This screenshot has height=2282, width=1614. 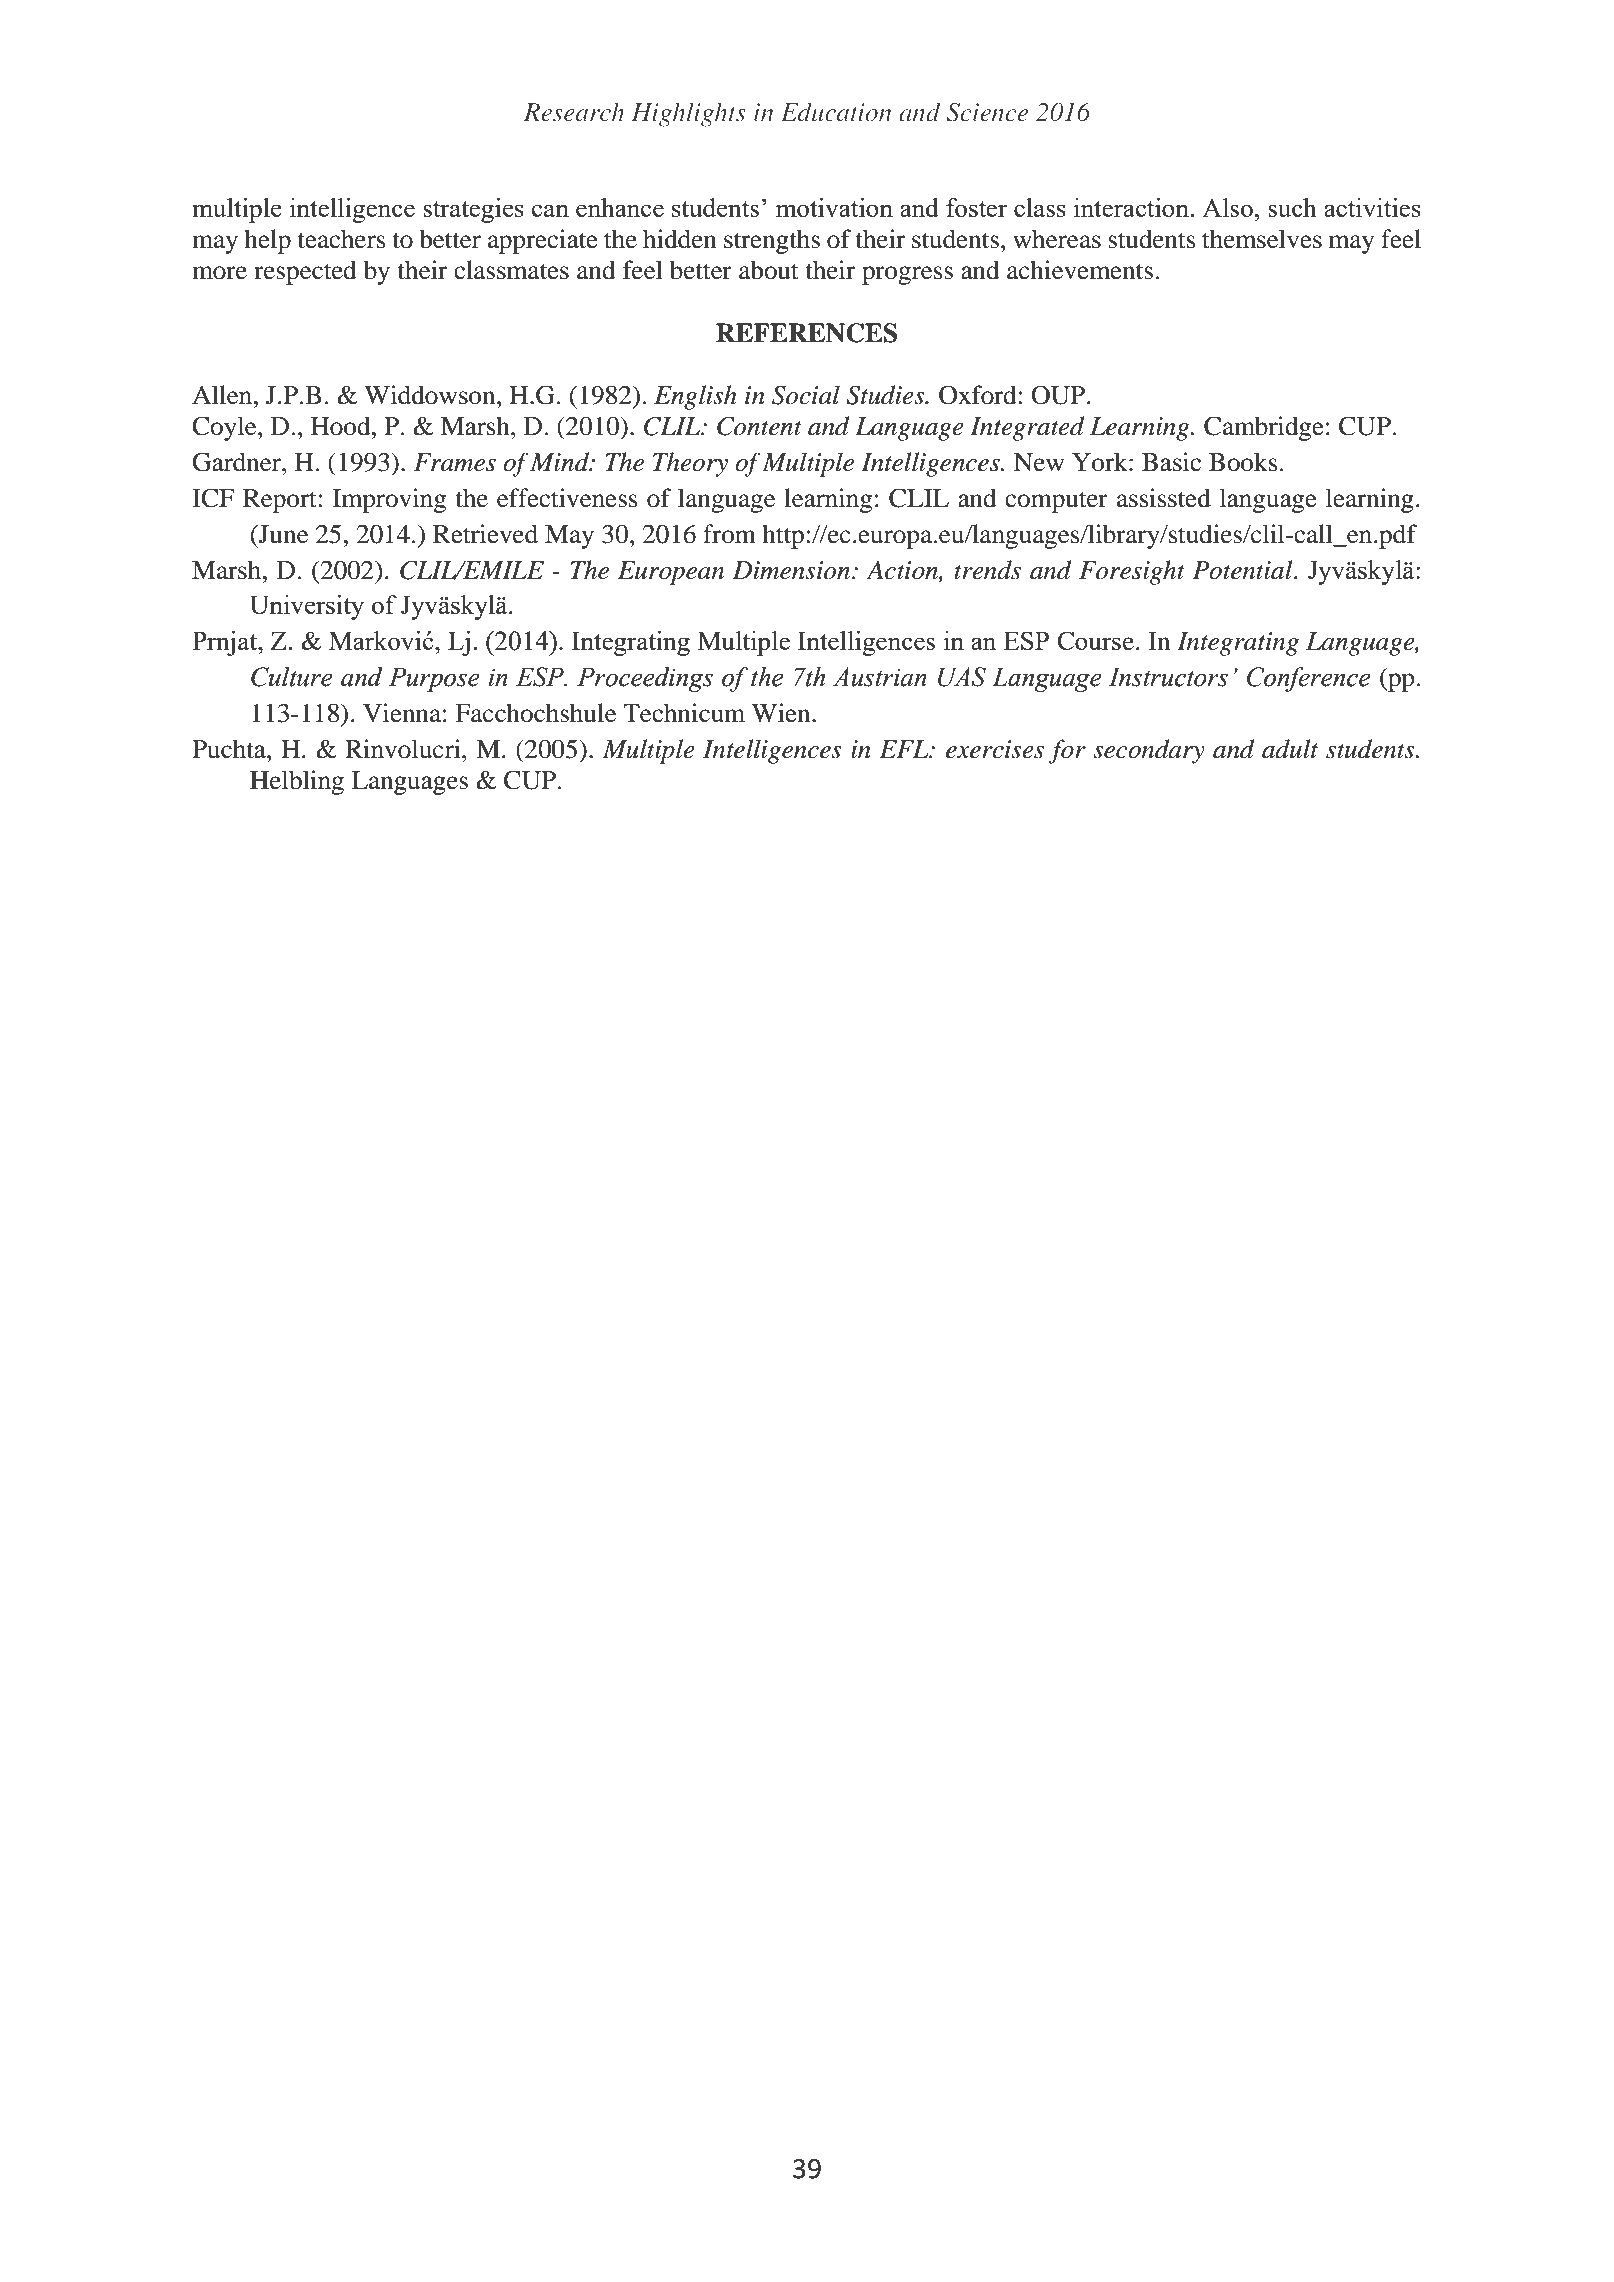 I want to click on Science, so click(x=987, y=112).
